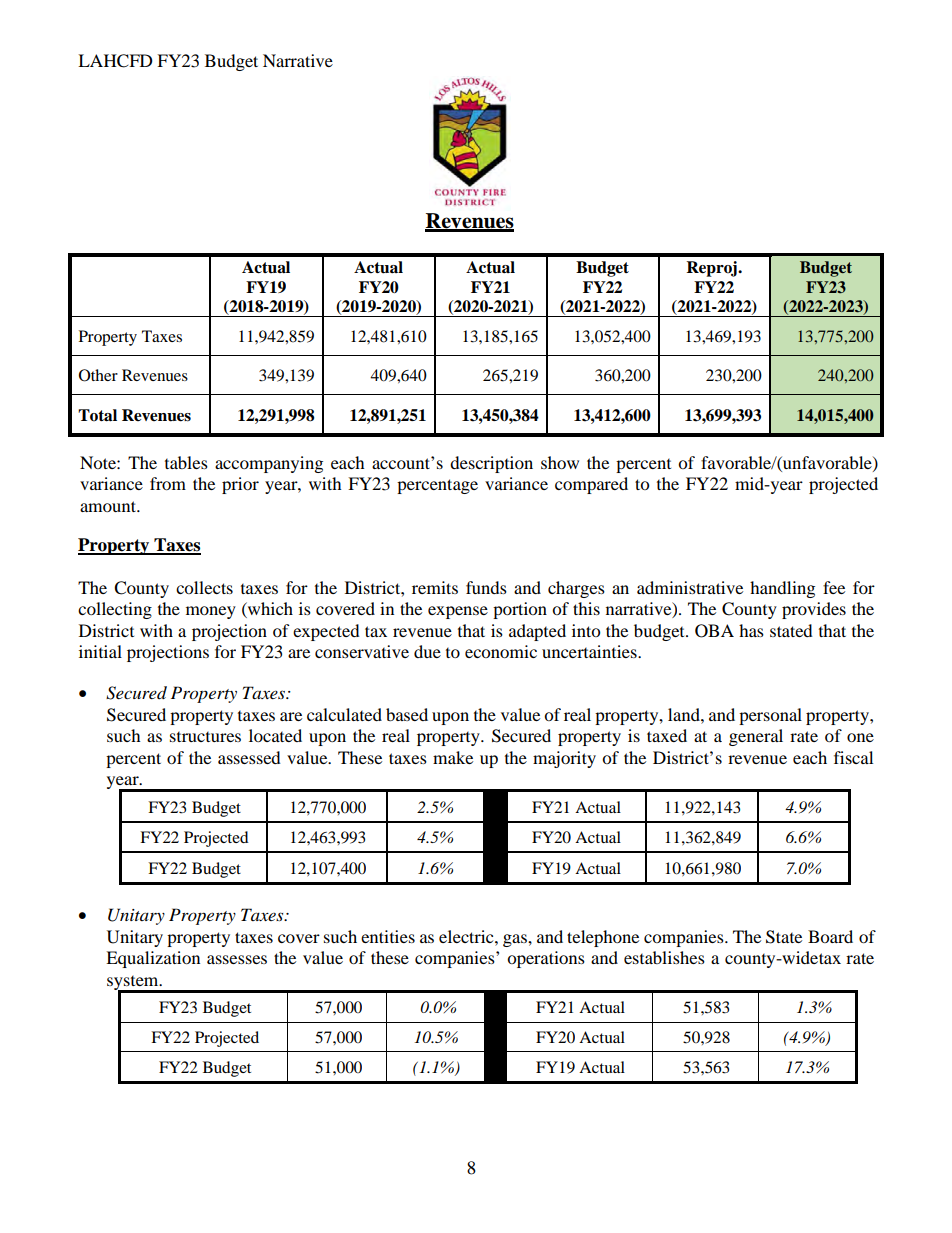 This page has height=1233, width=952. Describe the element at coordinates (491, 464) in the page. I see `description` at that location.
